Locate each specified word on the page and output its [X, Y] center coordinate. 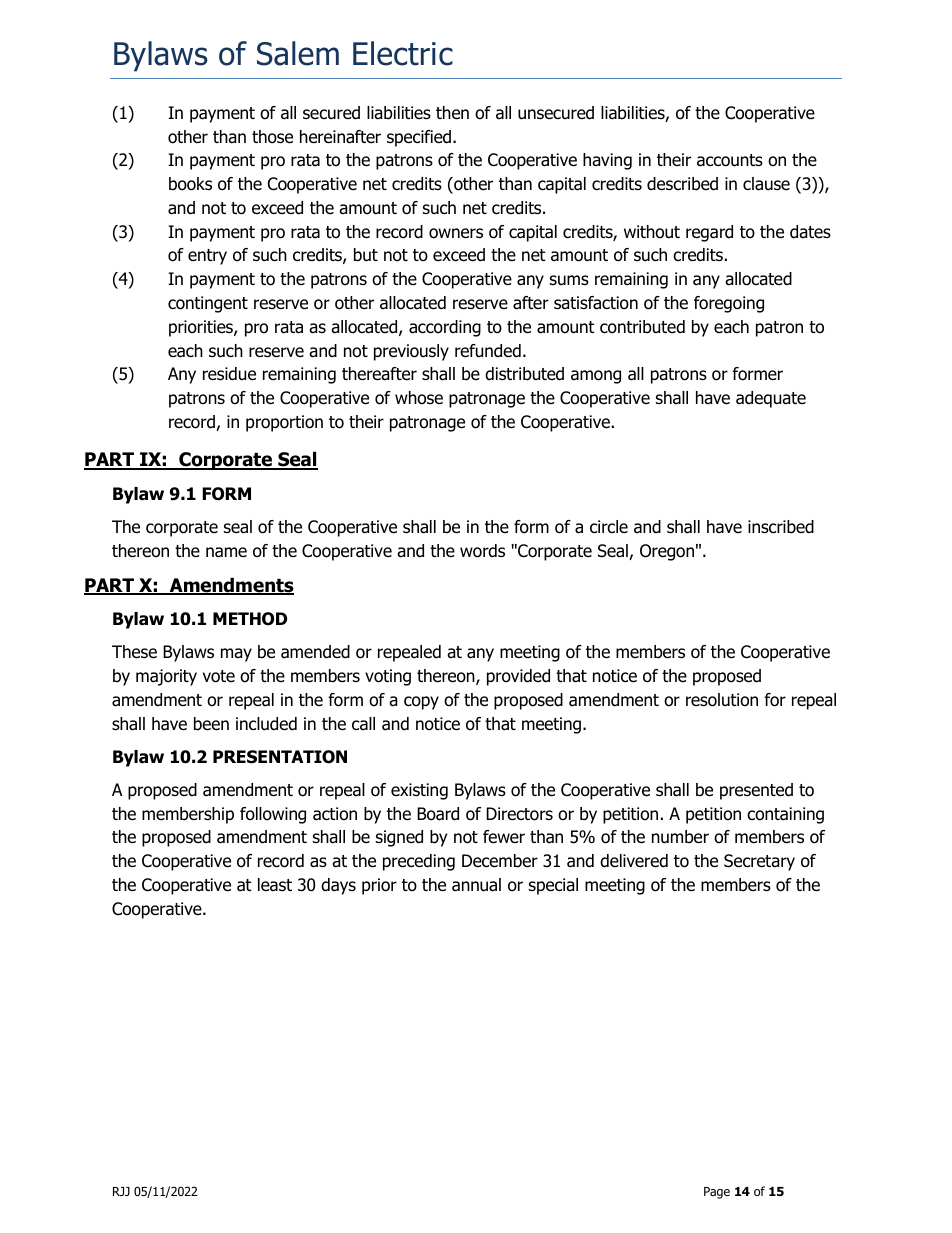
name [226, 552]
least [275, 885]
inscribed [781, 527]
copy [421, 703]
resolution [722, 700]
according [445, 328]
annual [476, 885]
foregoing [729, 304]
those [272, 137]
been [211, 724]
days [338, 886]
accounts [730, 160]
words [482, 551]
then [452, 113]
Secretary [759, 862]
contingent [208, 304]
